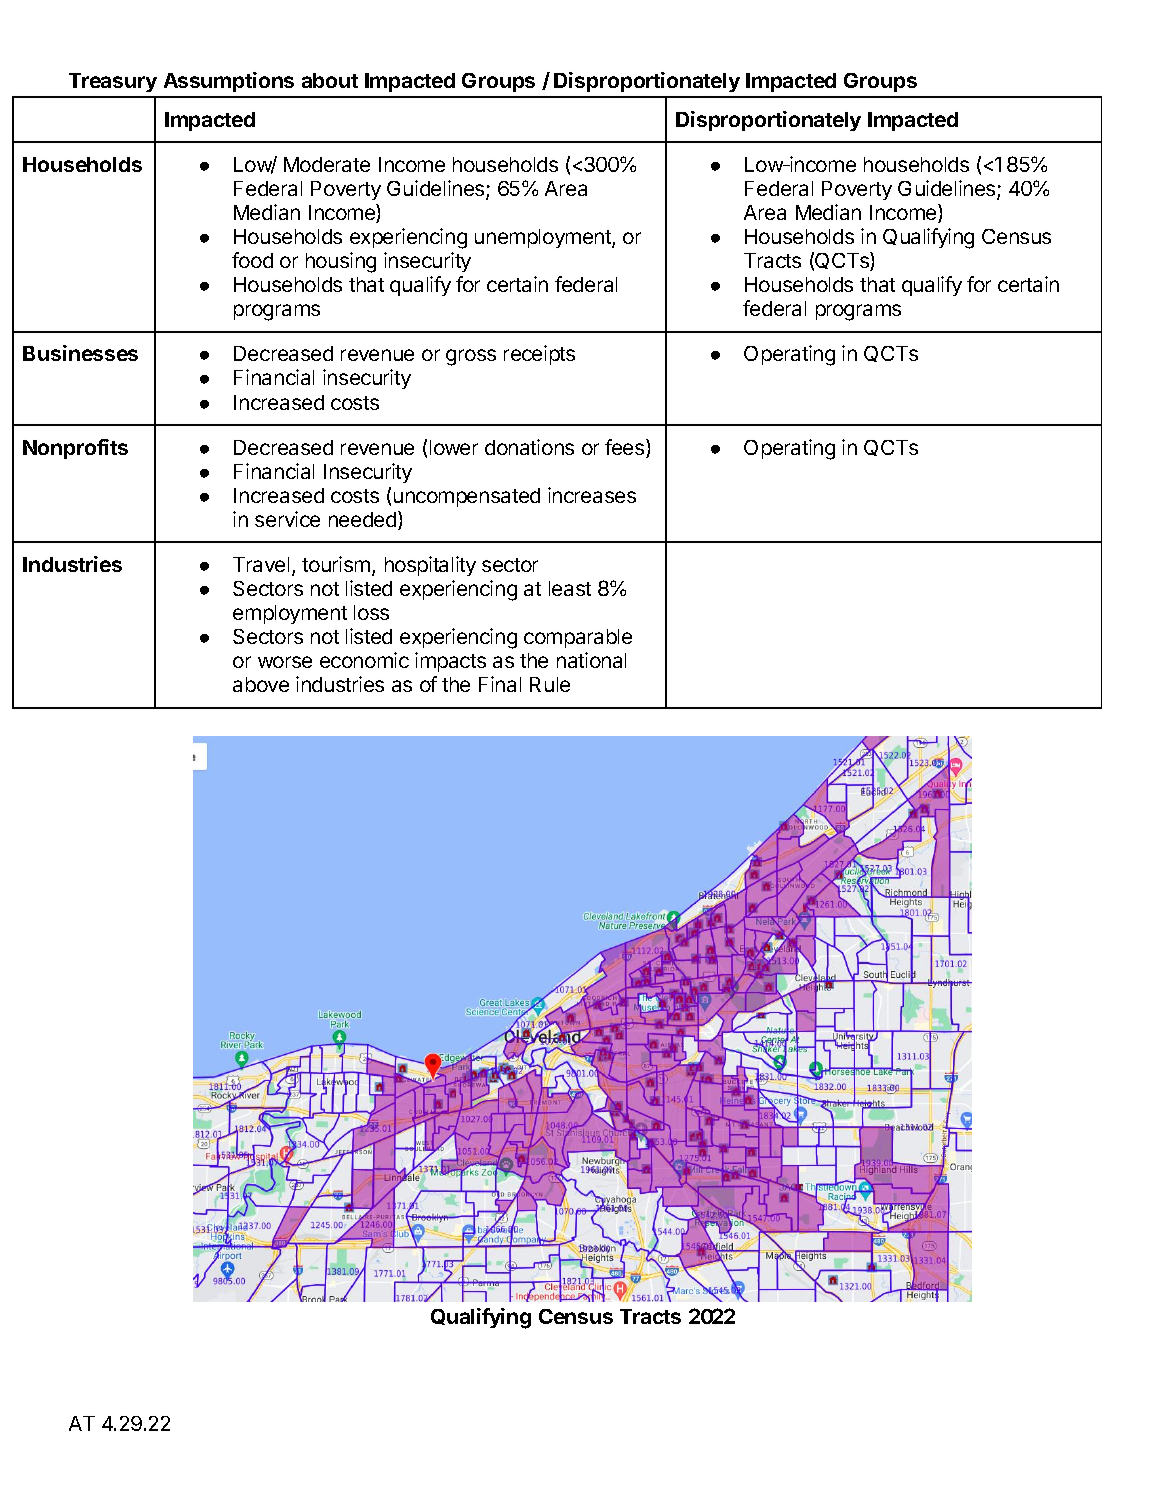  What do you see at coordinates (364, 660) in the screenshot?
I see `economic` at bounding box center [364, 660].
